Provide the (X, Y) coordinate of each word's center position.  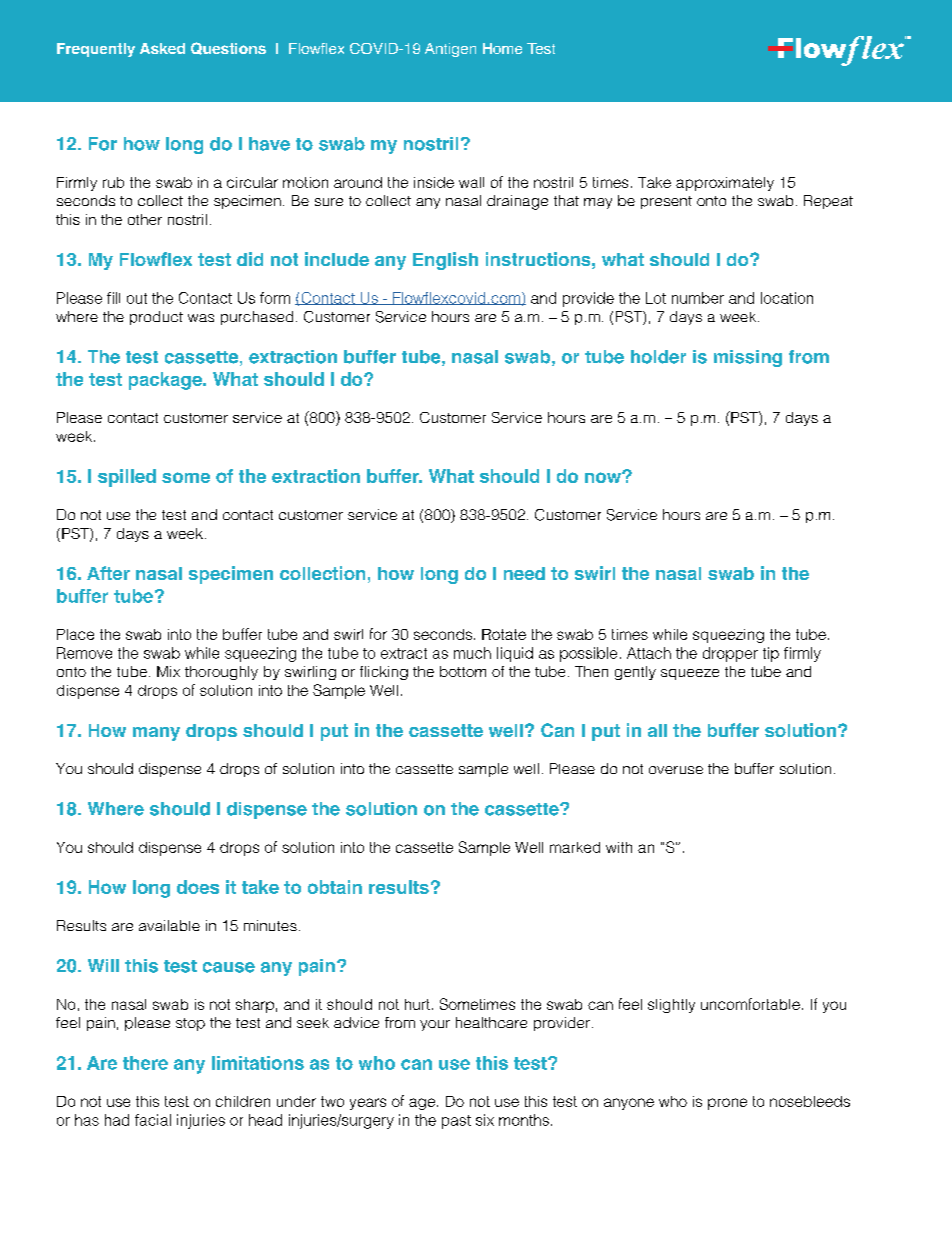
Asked (162, 48)
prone (727, 1104)
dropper (730, 654)
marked (575, 847)
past (456, 1122)
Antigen (450, 50)
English (445, 261)
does (198, 887)
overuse (676, 770)
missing (748, 358)
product (156, 318)
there (145, 1063)
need (524, 573)
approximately (725, 184)
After (108, 573)
